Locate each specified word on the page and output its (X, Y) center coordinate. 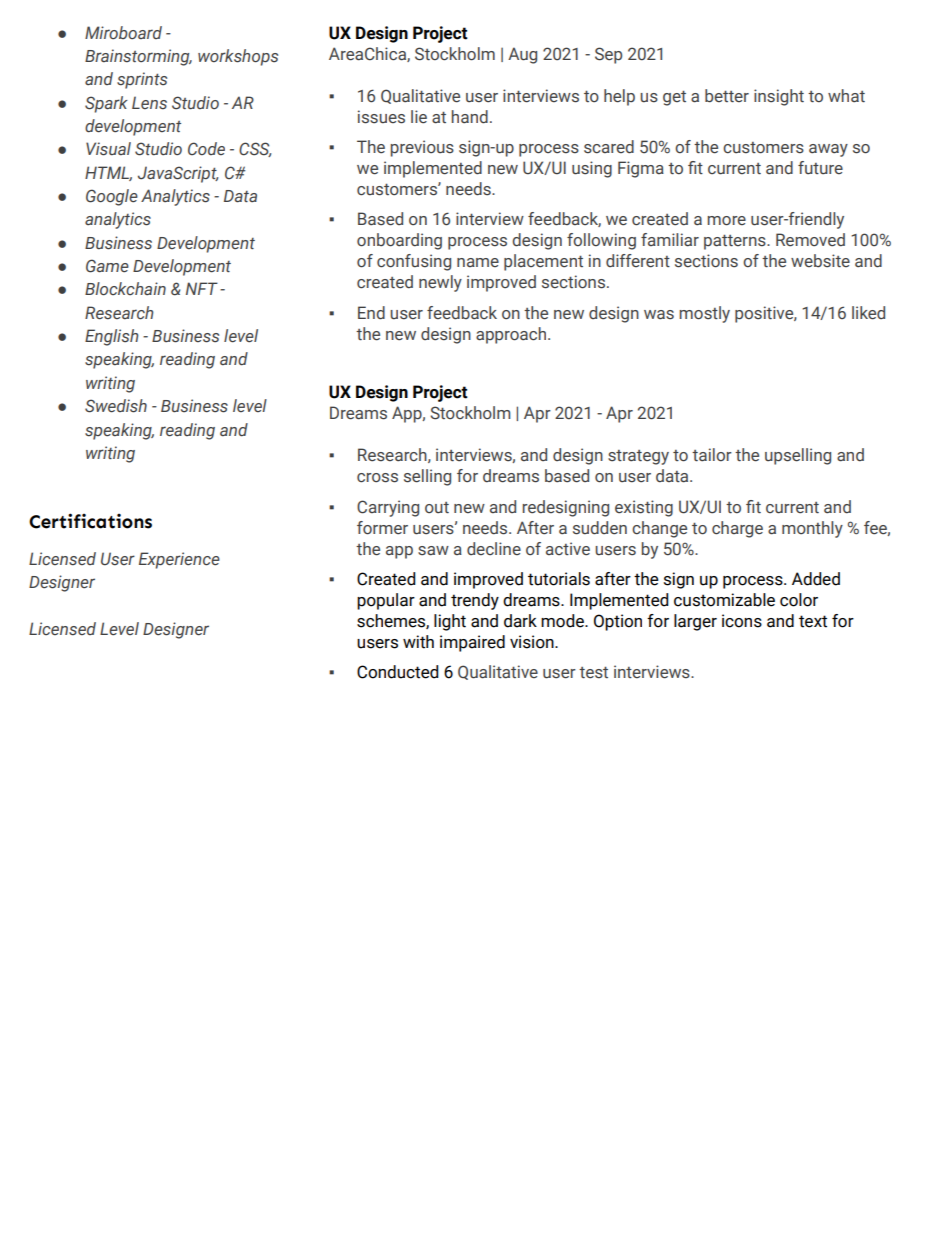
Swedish (116, 406)
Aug (522, 55)
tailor (712, 455)
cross (377, 478)
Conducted (398, 672)
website (820, 261)
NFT (202, 288)
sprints (142, 80)
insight (779, 97)
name (478, 262)
